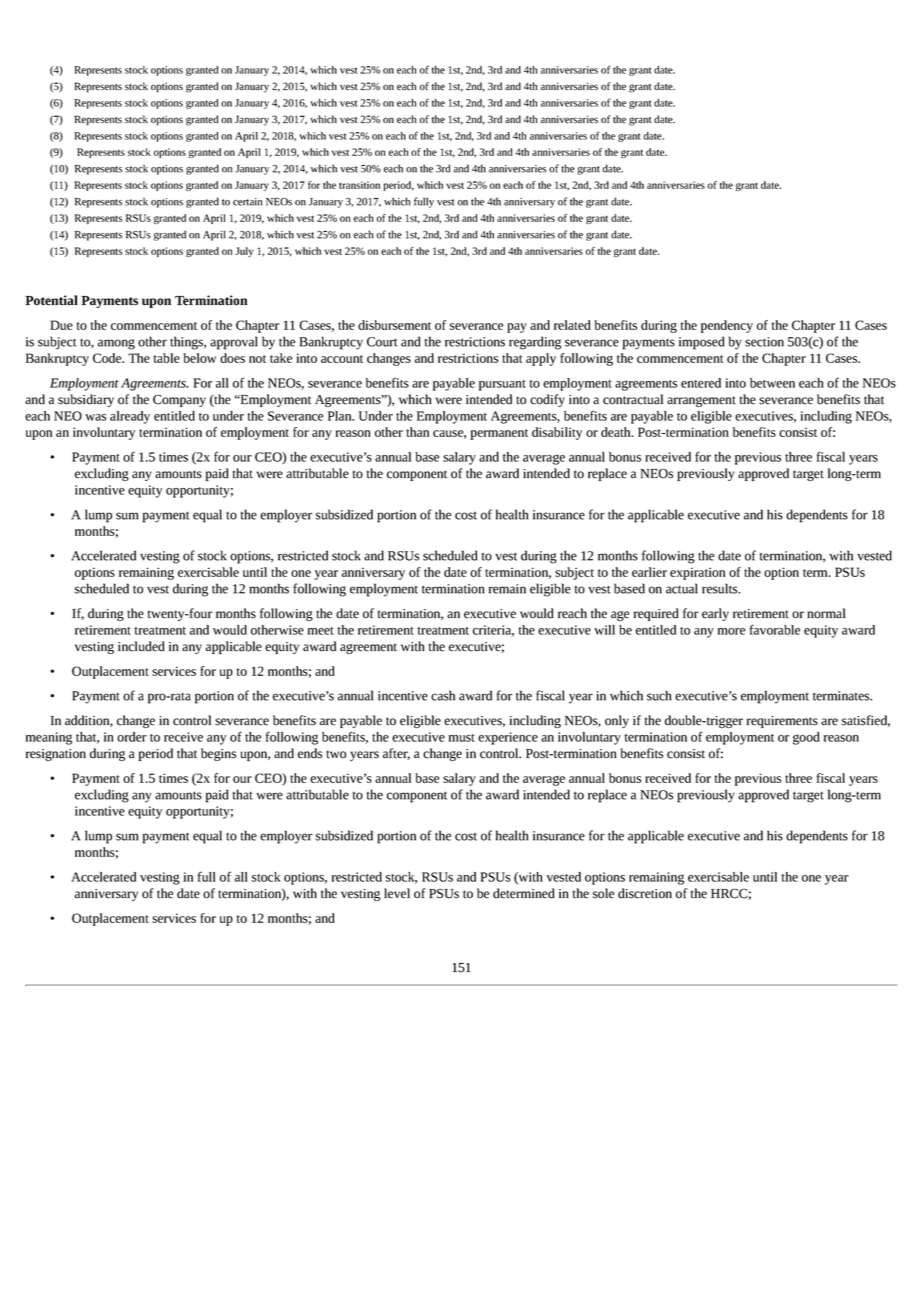  Describe the element at coordinates (443, 695) in the screenshot. I see `cash` at that location.
